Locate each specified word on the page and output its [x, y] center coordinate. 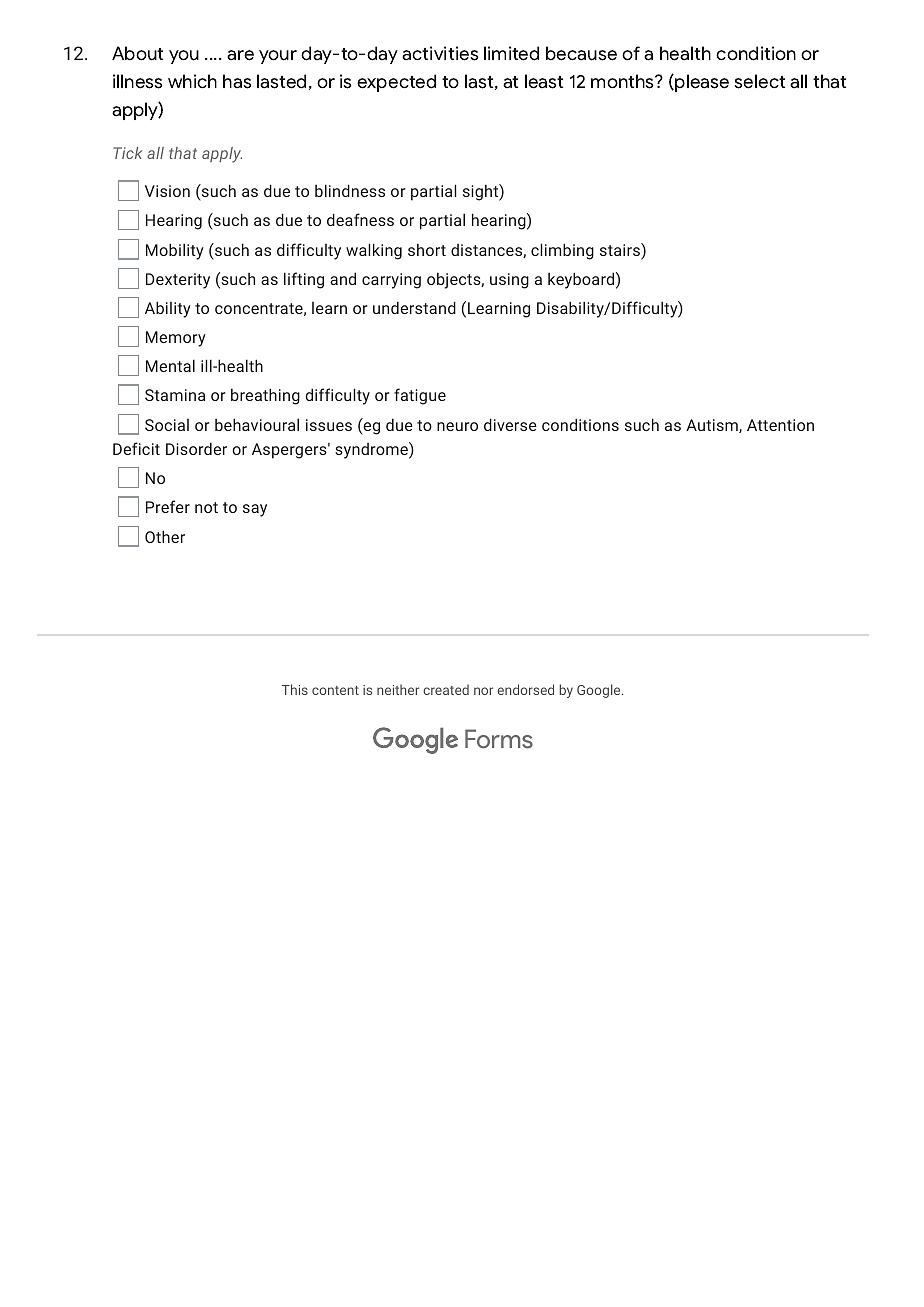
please [702, 83]
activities [440, 53]
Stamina [175, 395]
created [446, 689]
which [192, 81]
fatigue [420, 396]
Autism [713, 426]
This [295, 689]
